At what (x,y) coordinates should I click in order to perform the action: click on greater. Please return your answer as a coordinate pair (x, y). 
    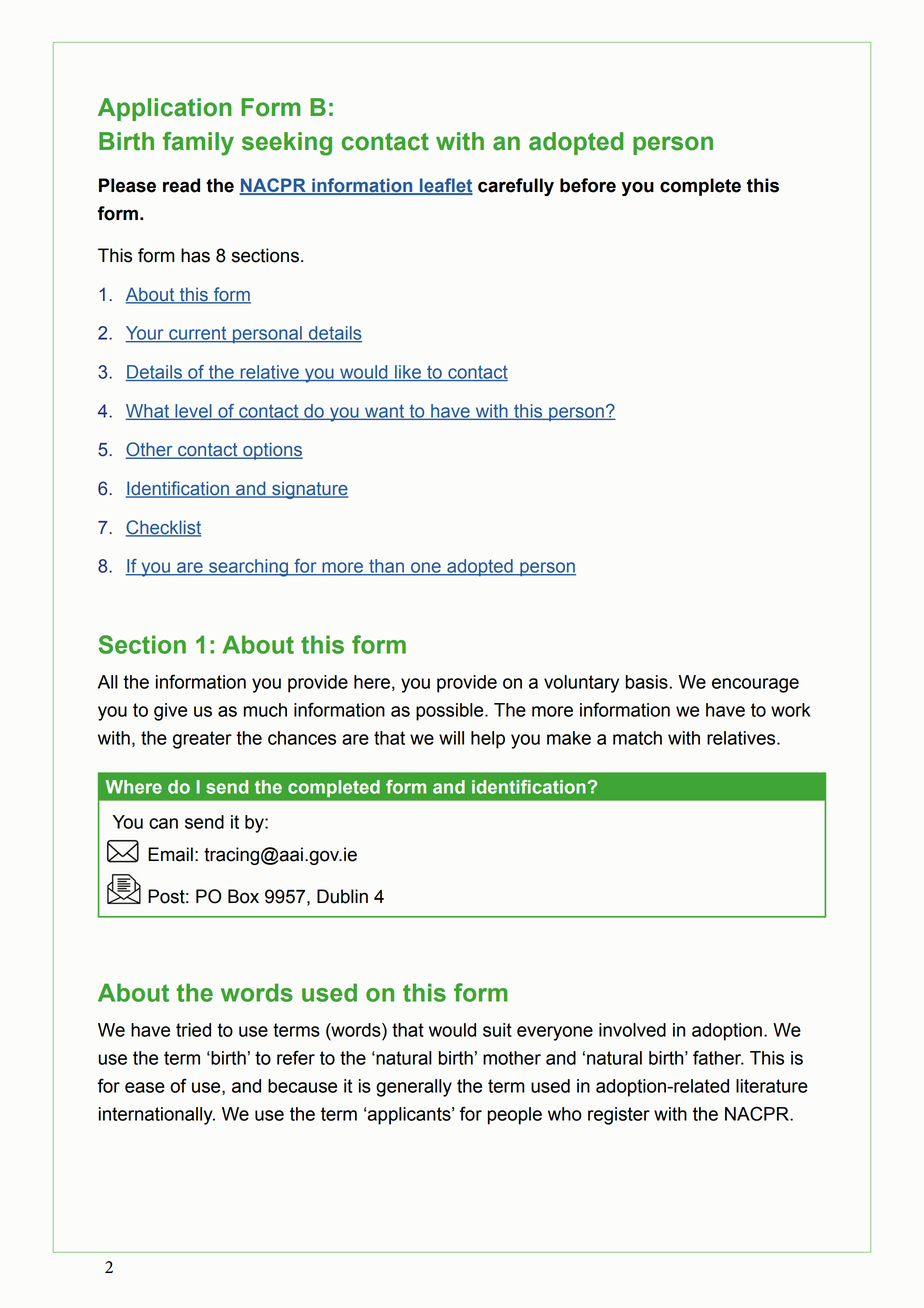
    Looking at the image, I should click on (202, 740).
